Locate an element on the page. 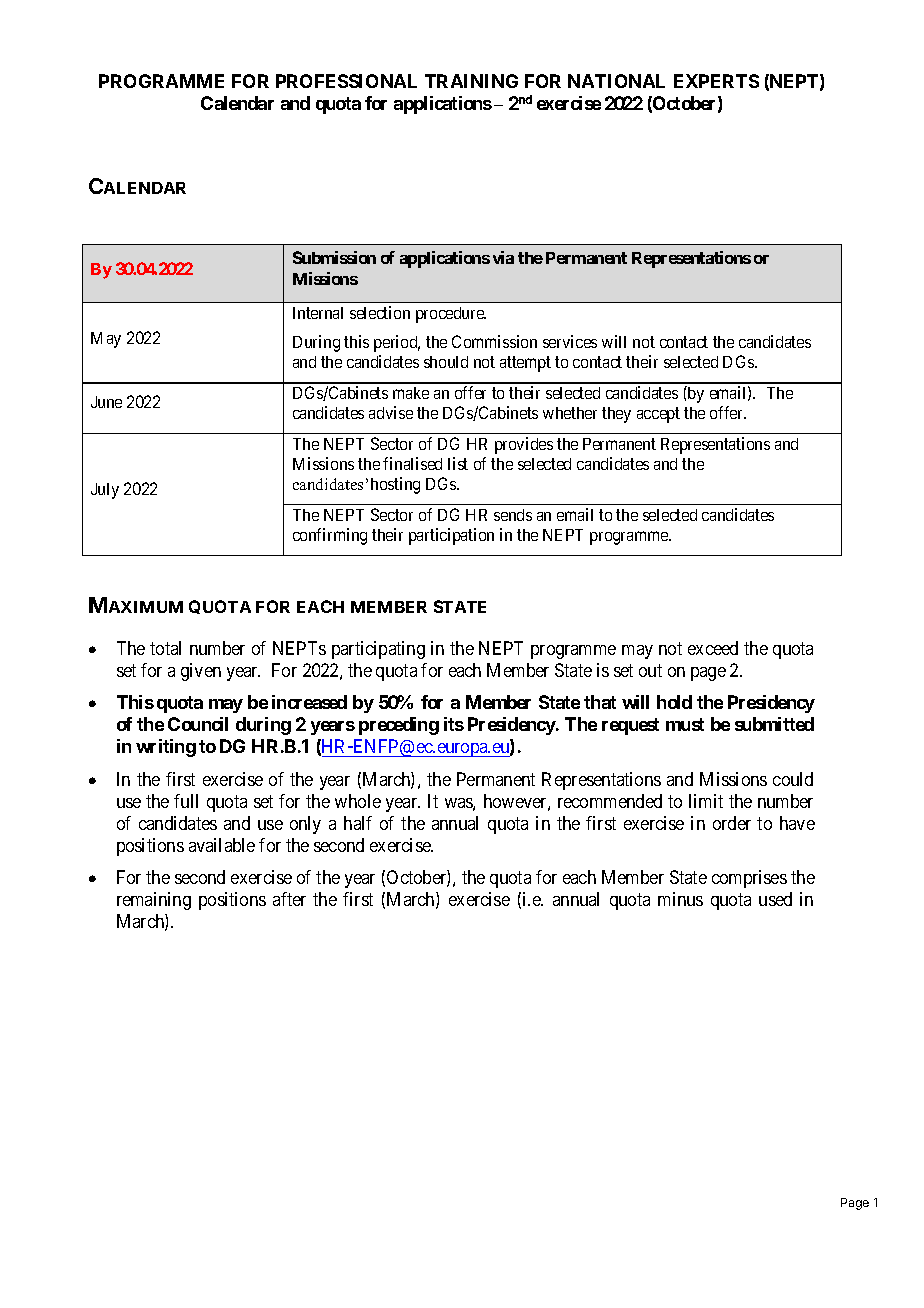 This image has width=924, height=1308. accept is located at coordinates (658, 415).
